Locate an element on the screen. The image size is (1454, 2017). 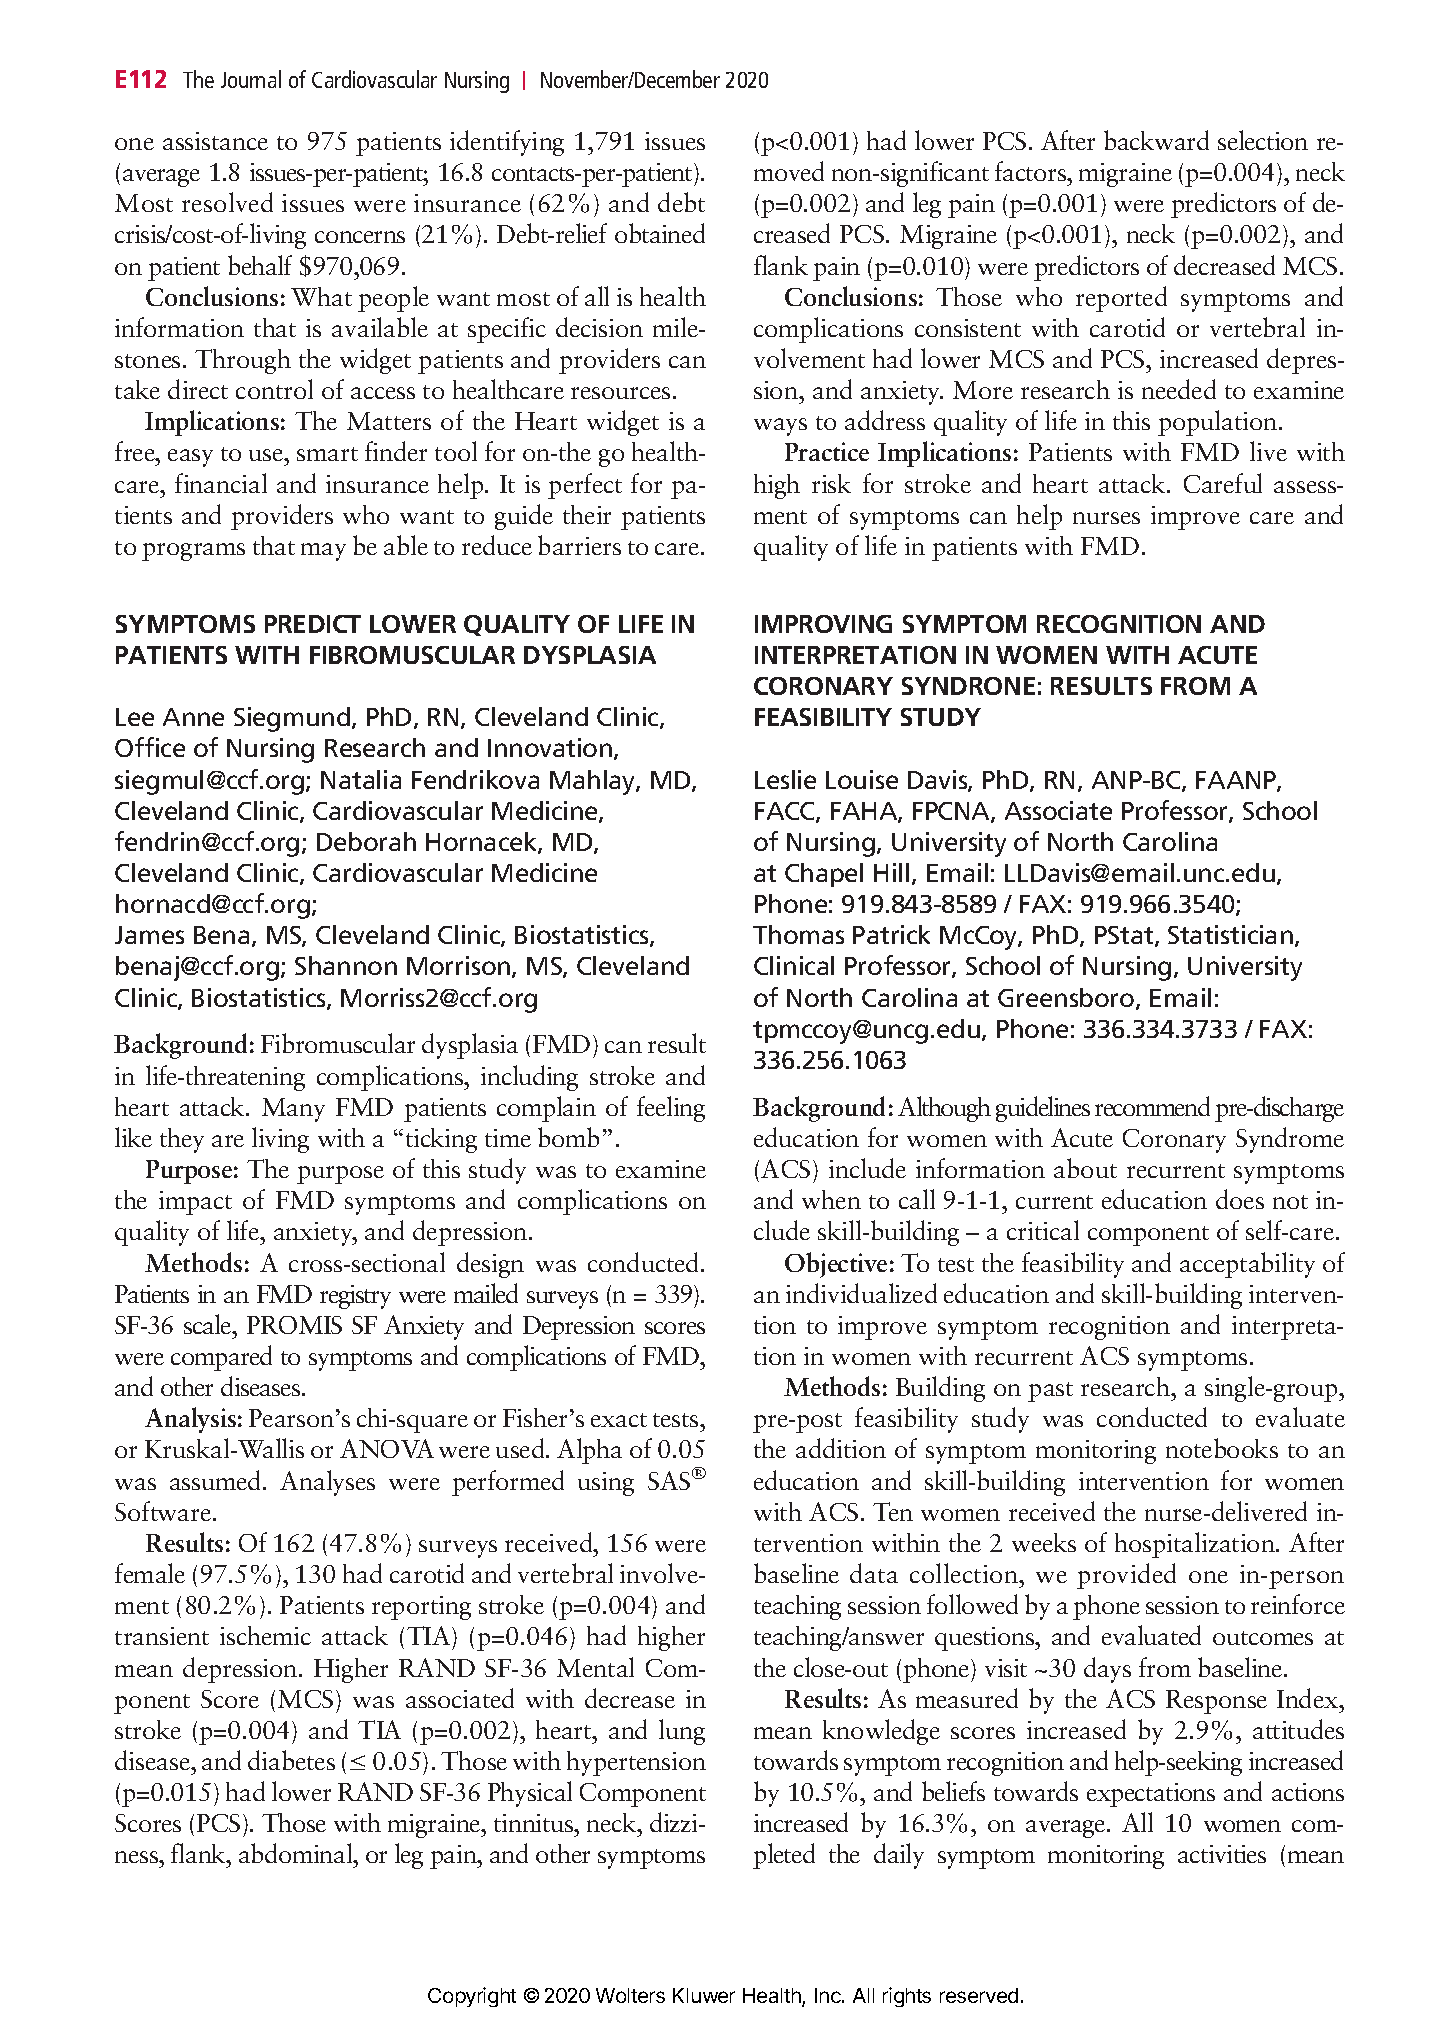
abdominal is located at coordinates (297, 1853).
